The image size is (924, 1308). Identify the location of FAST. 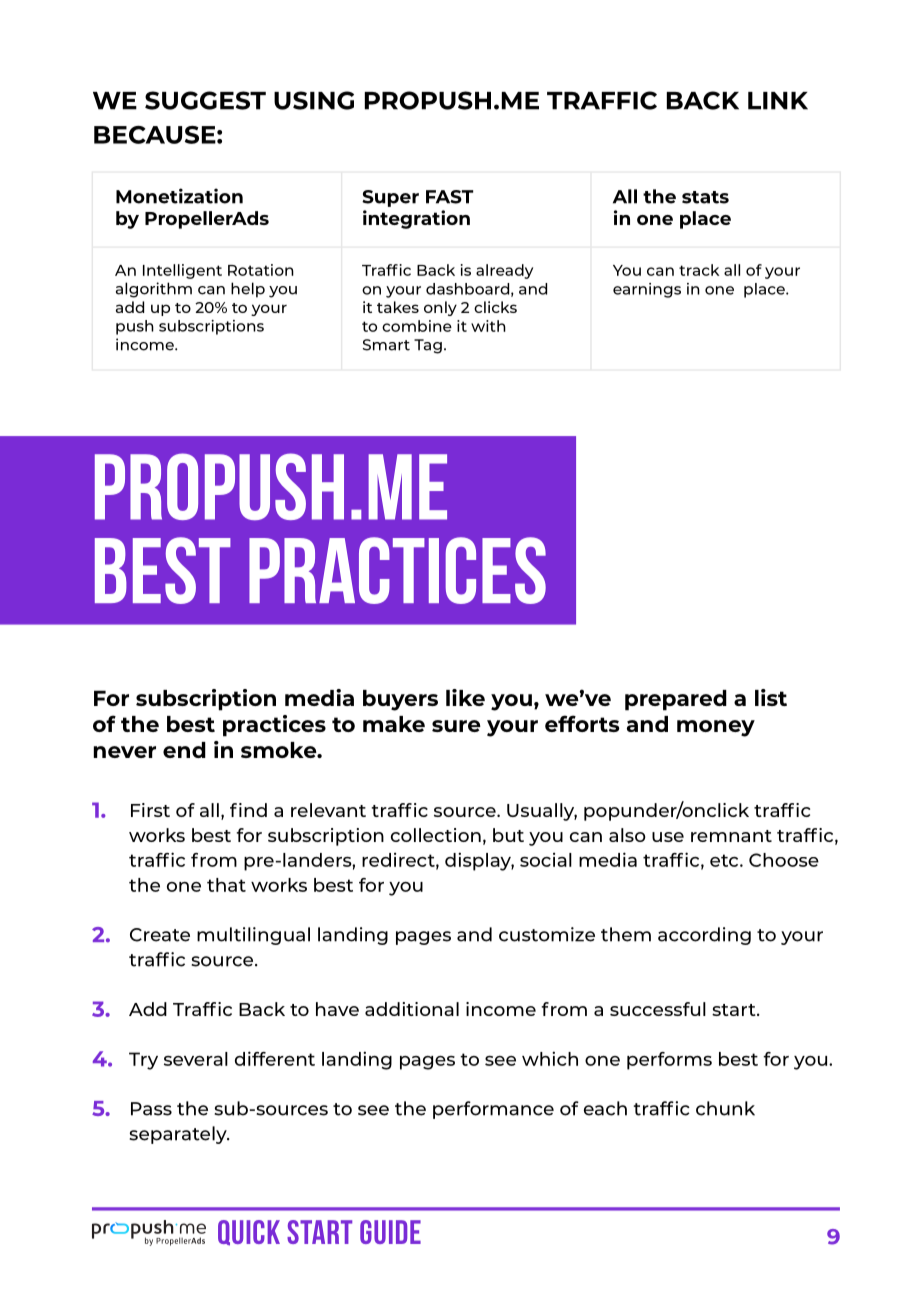
(449, 197).
